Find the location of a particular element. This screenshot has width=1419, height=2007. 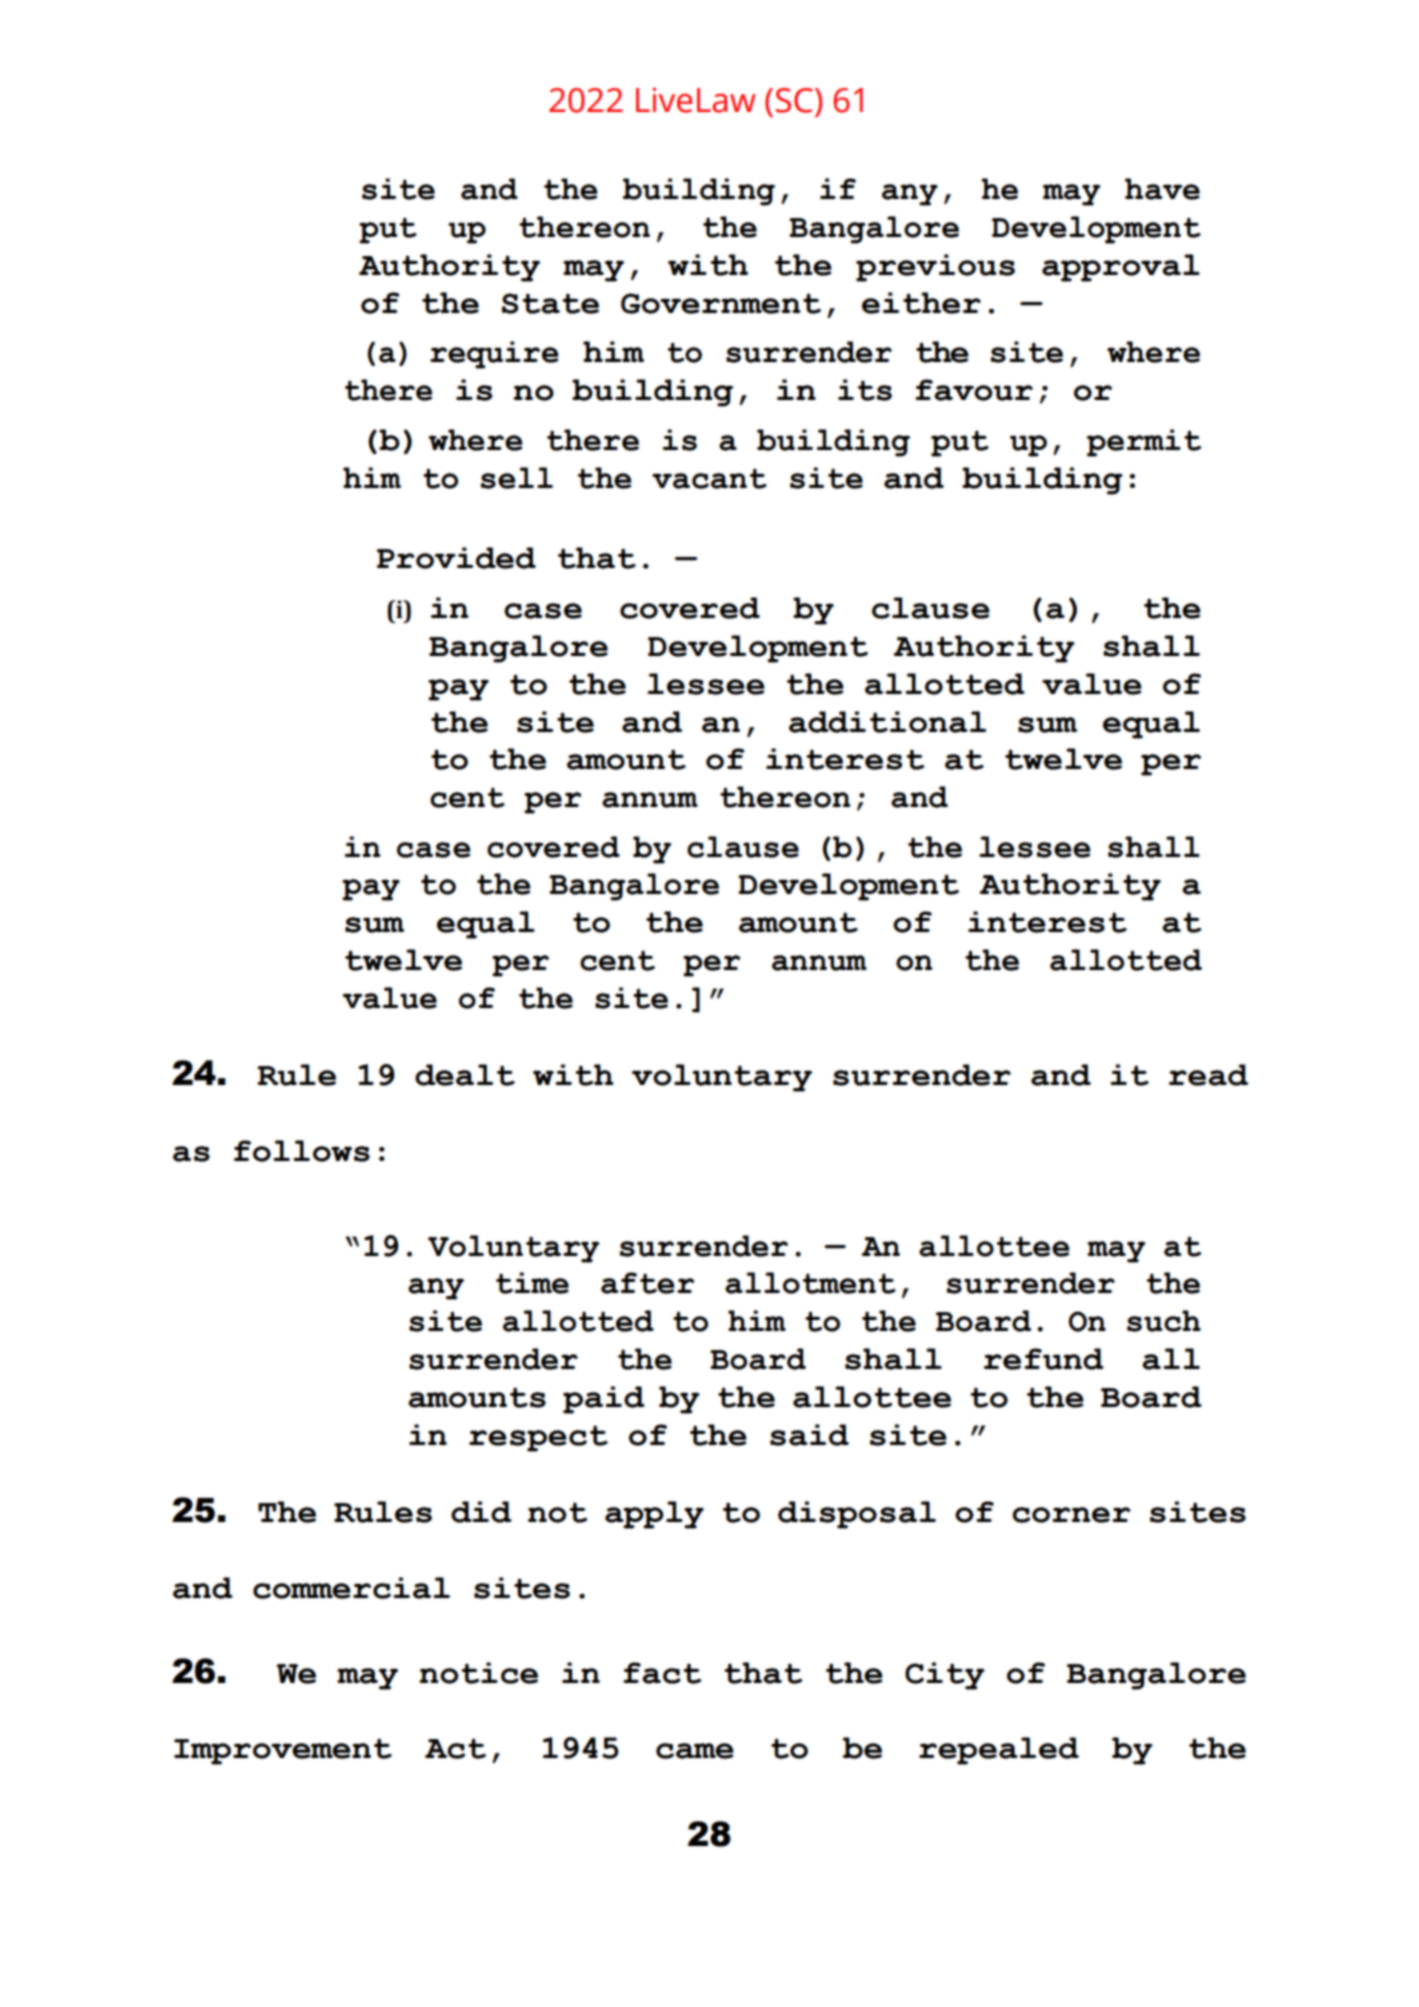

such is located at coordinates (1164, 1321).
